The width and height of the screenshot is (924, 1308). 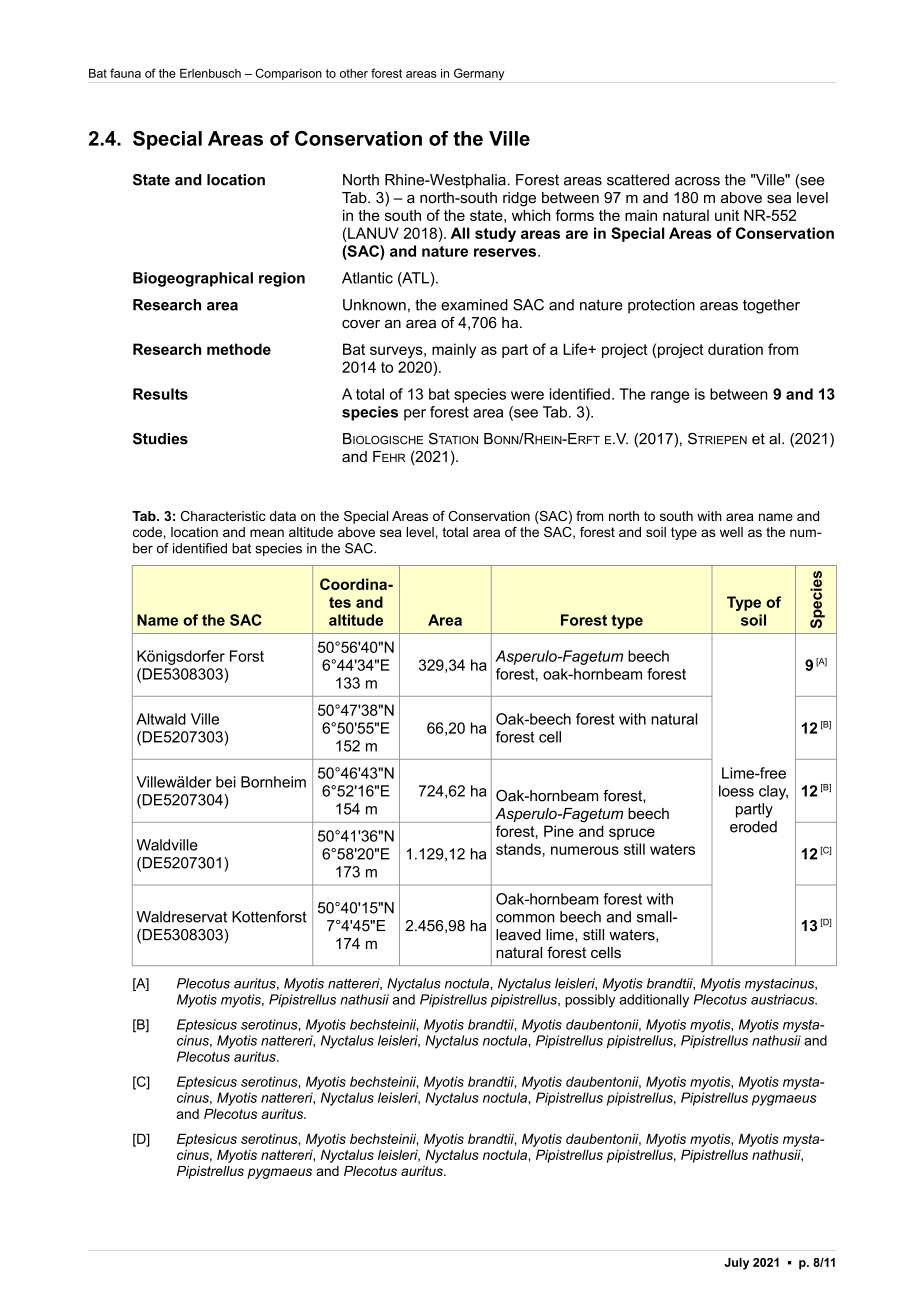 I want to click on across, so click(x=697, y=181).
